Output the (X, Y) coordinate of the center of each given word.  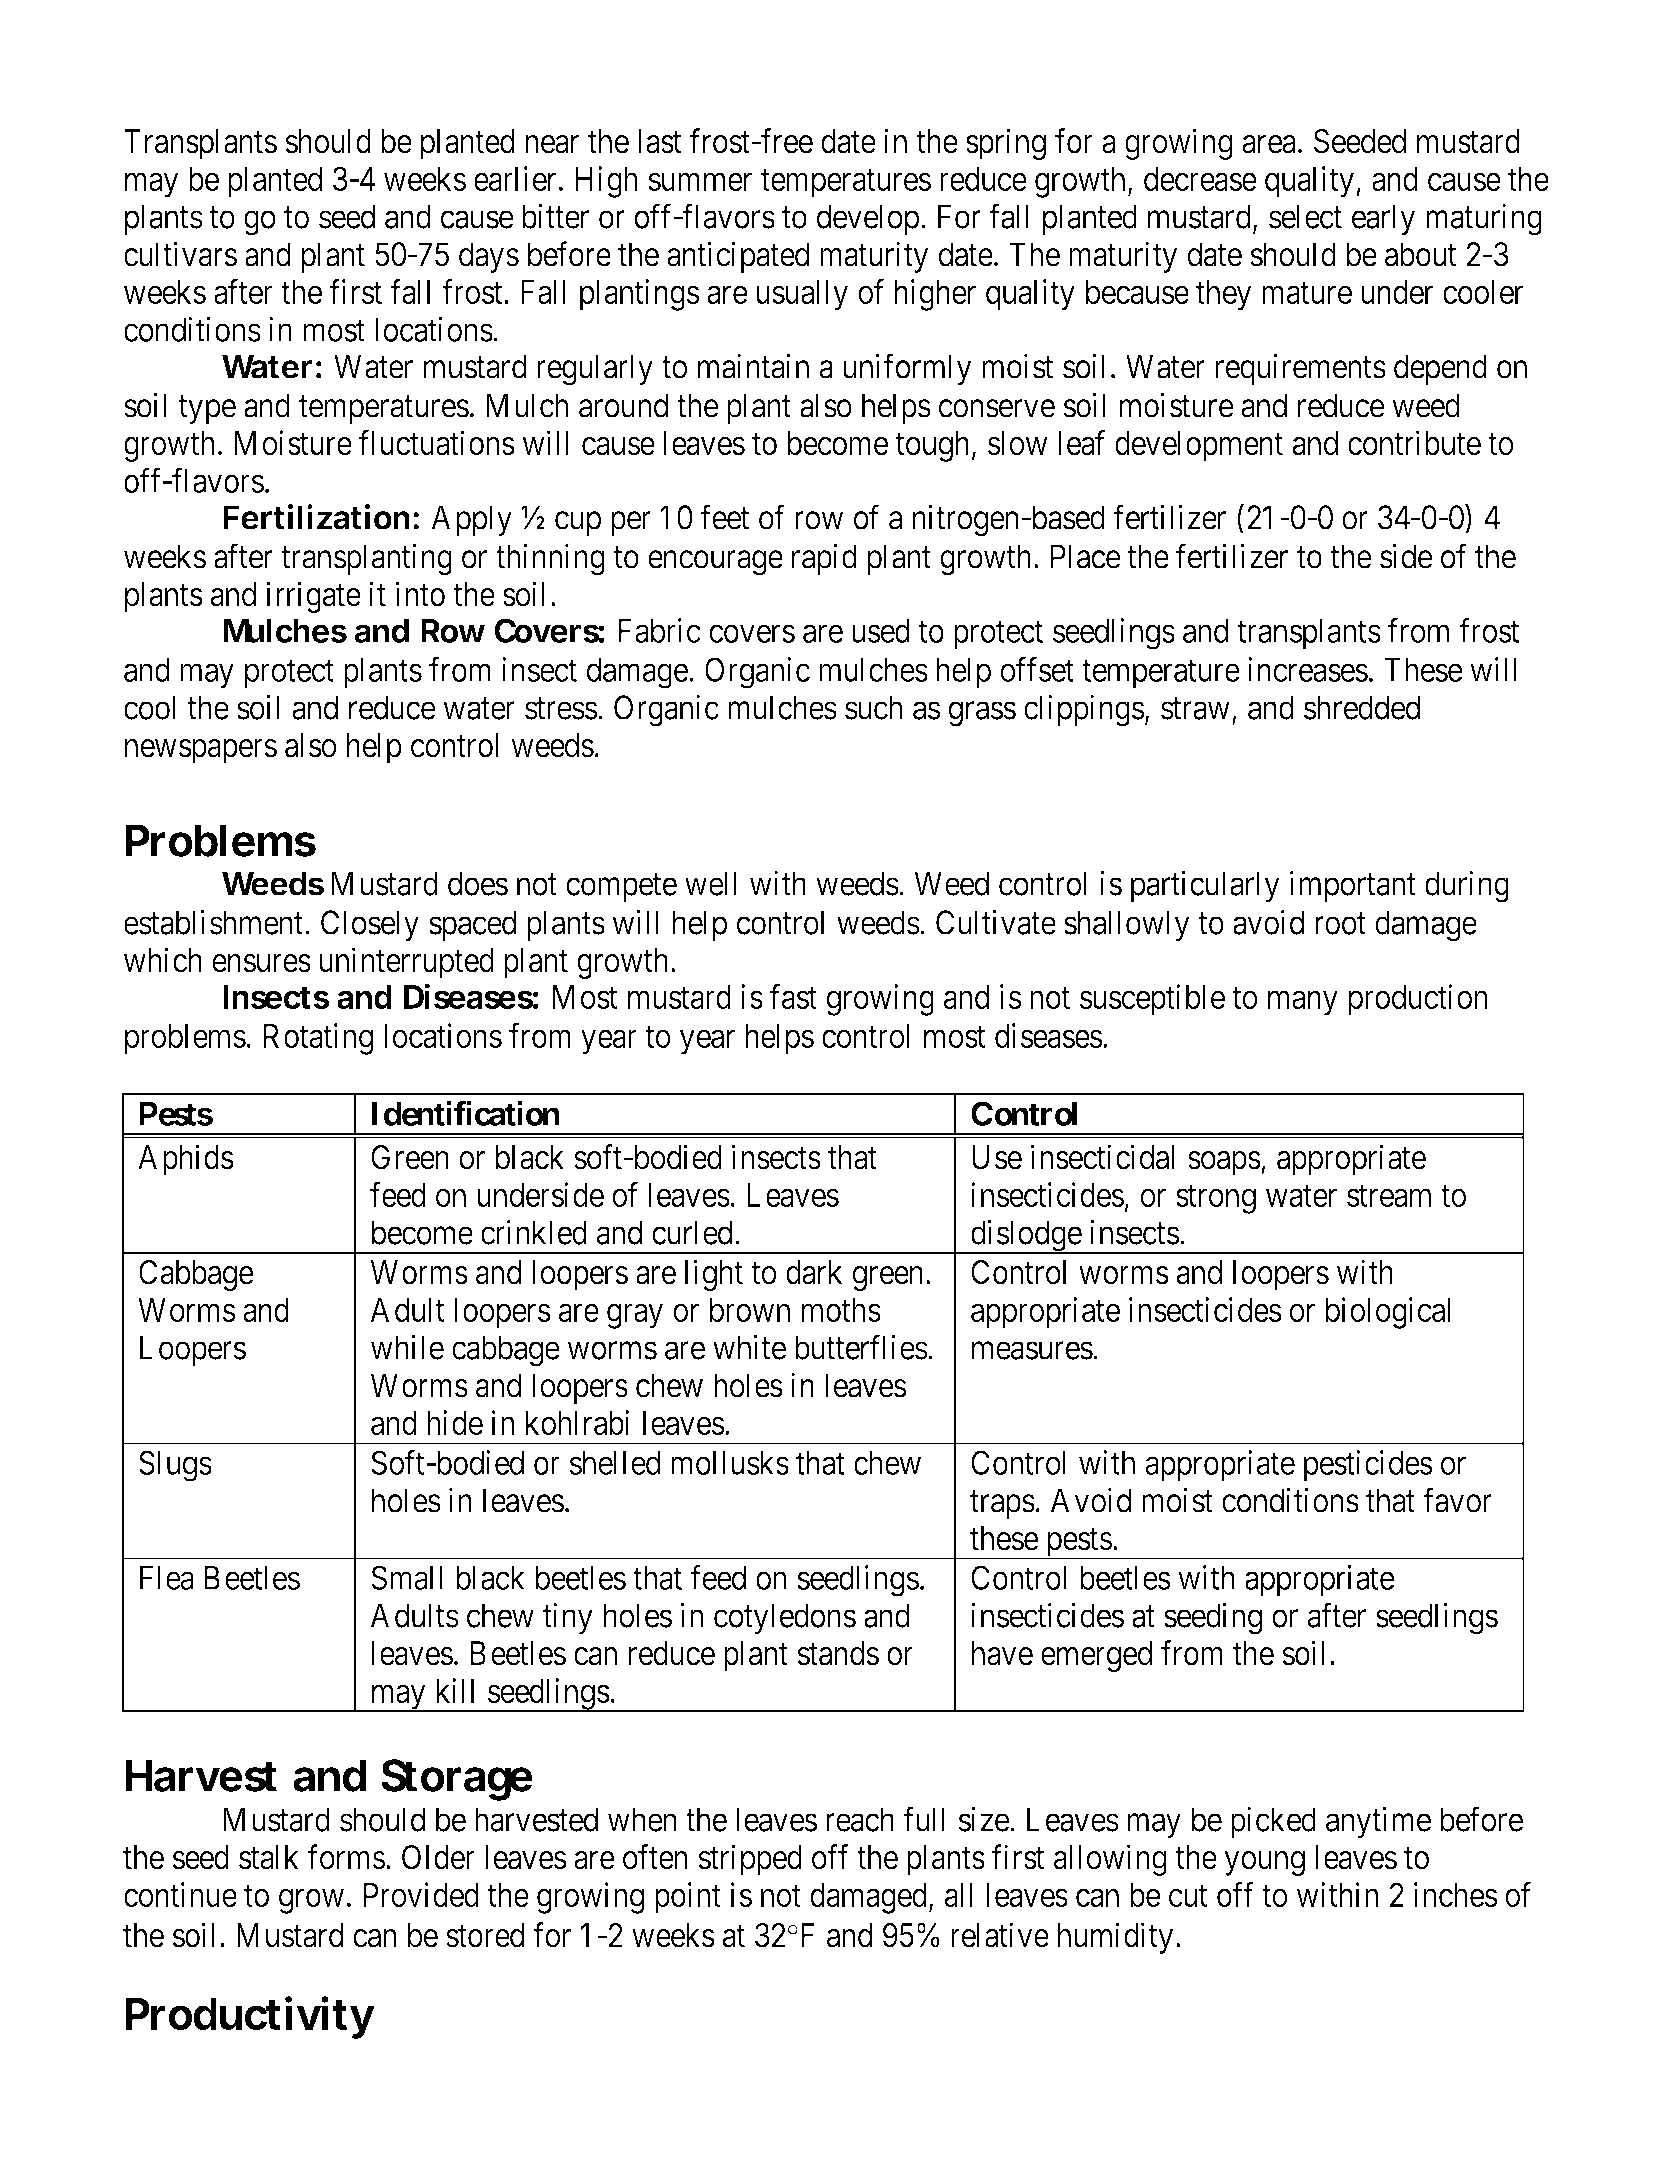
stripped (750, 1860)
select (1305, 216)
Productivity (250, 2017)
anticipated (738, 257)
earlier (515, 178)
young (1264, 1863)
